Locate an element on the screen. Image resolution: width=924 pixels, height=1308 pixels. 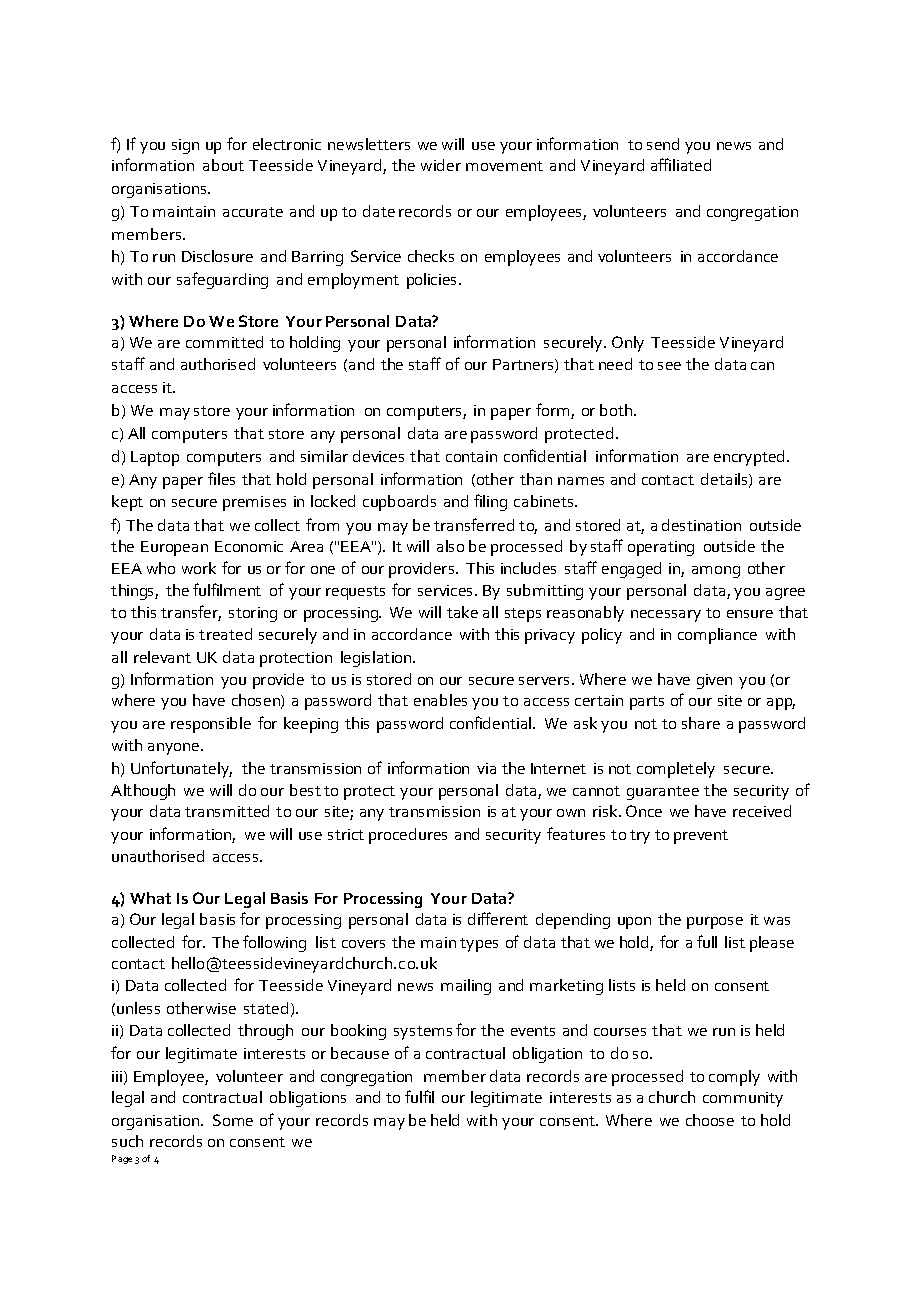
affiliated is located at coordinates (681, 164).
